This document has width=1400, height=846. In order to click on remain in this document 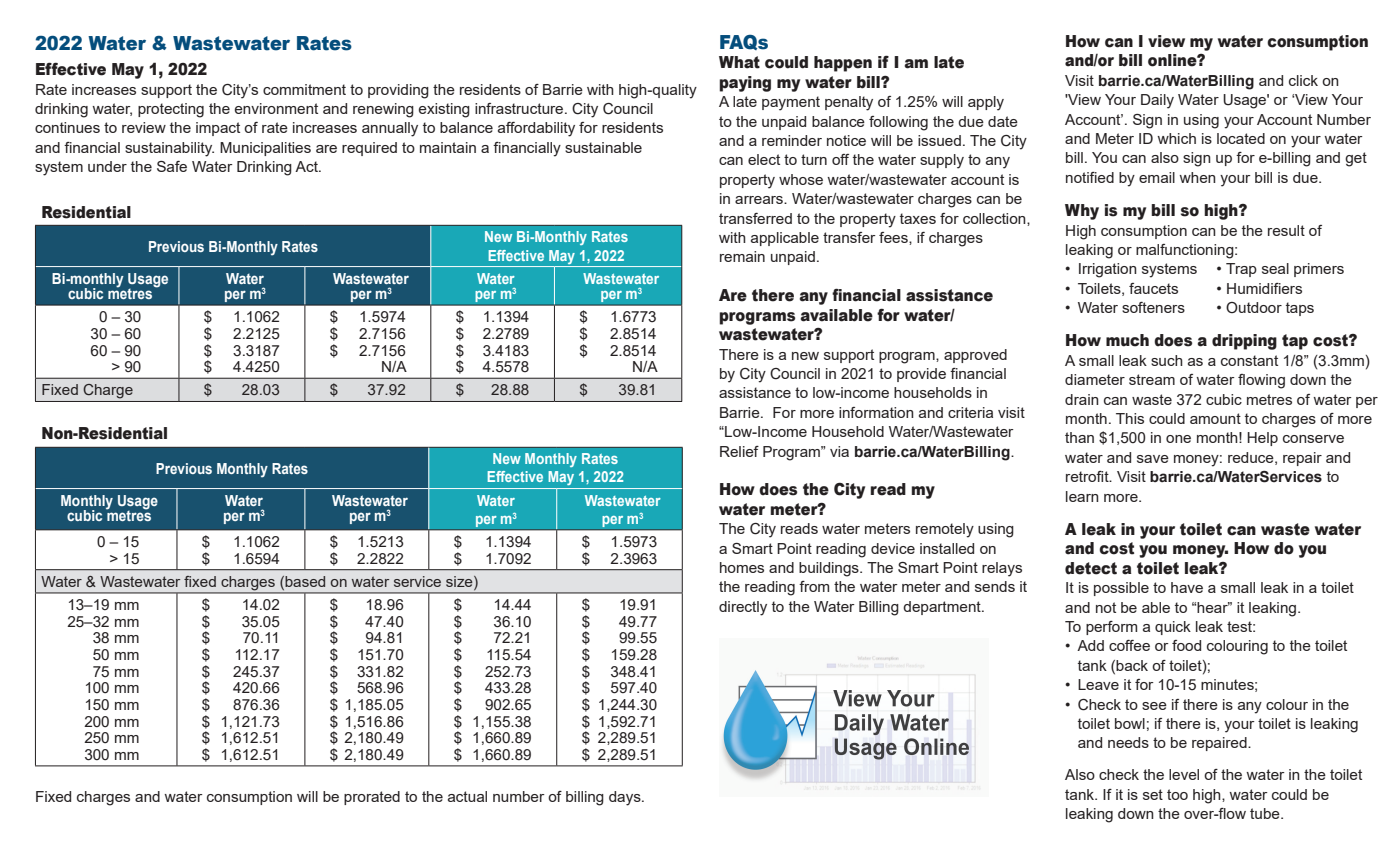, I will do `click(742, 256)`.
